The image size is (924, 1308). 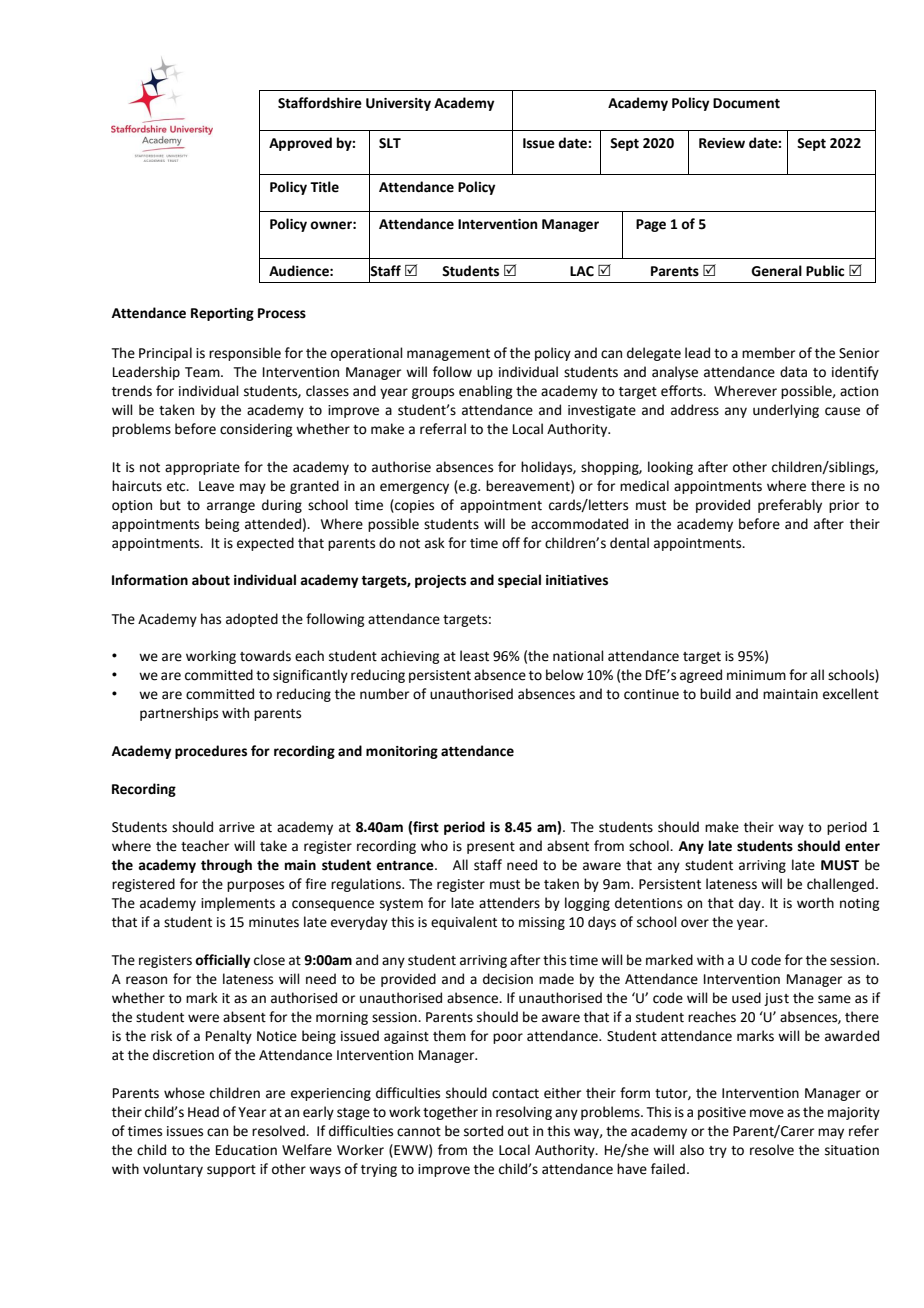 What do you see at coordinates (474, 656) in the screenshot?
I see `least` at bounding box center [474, 656].
